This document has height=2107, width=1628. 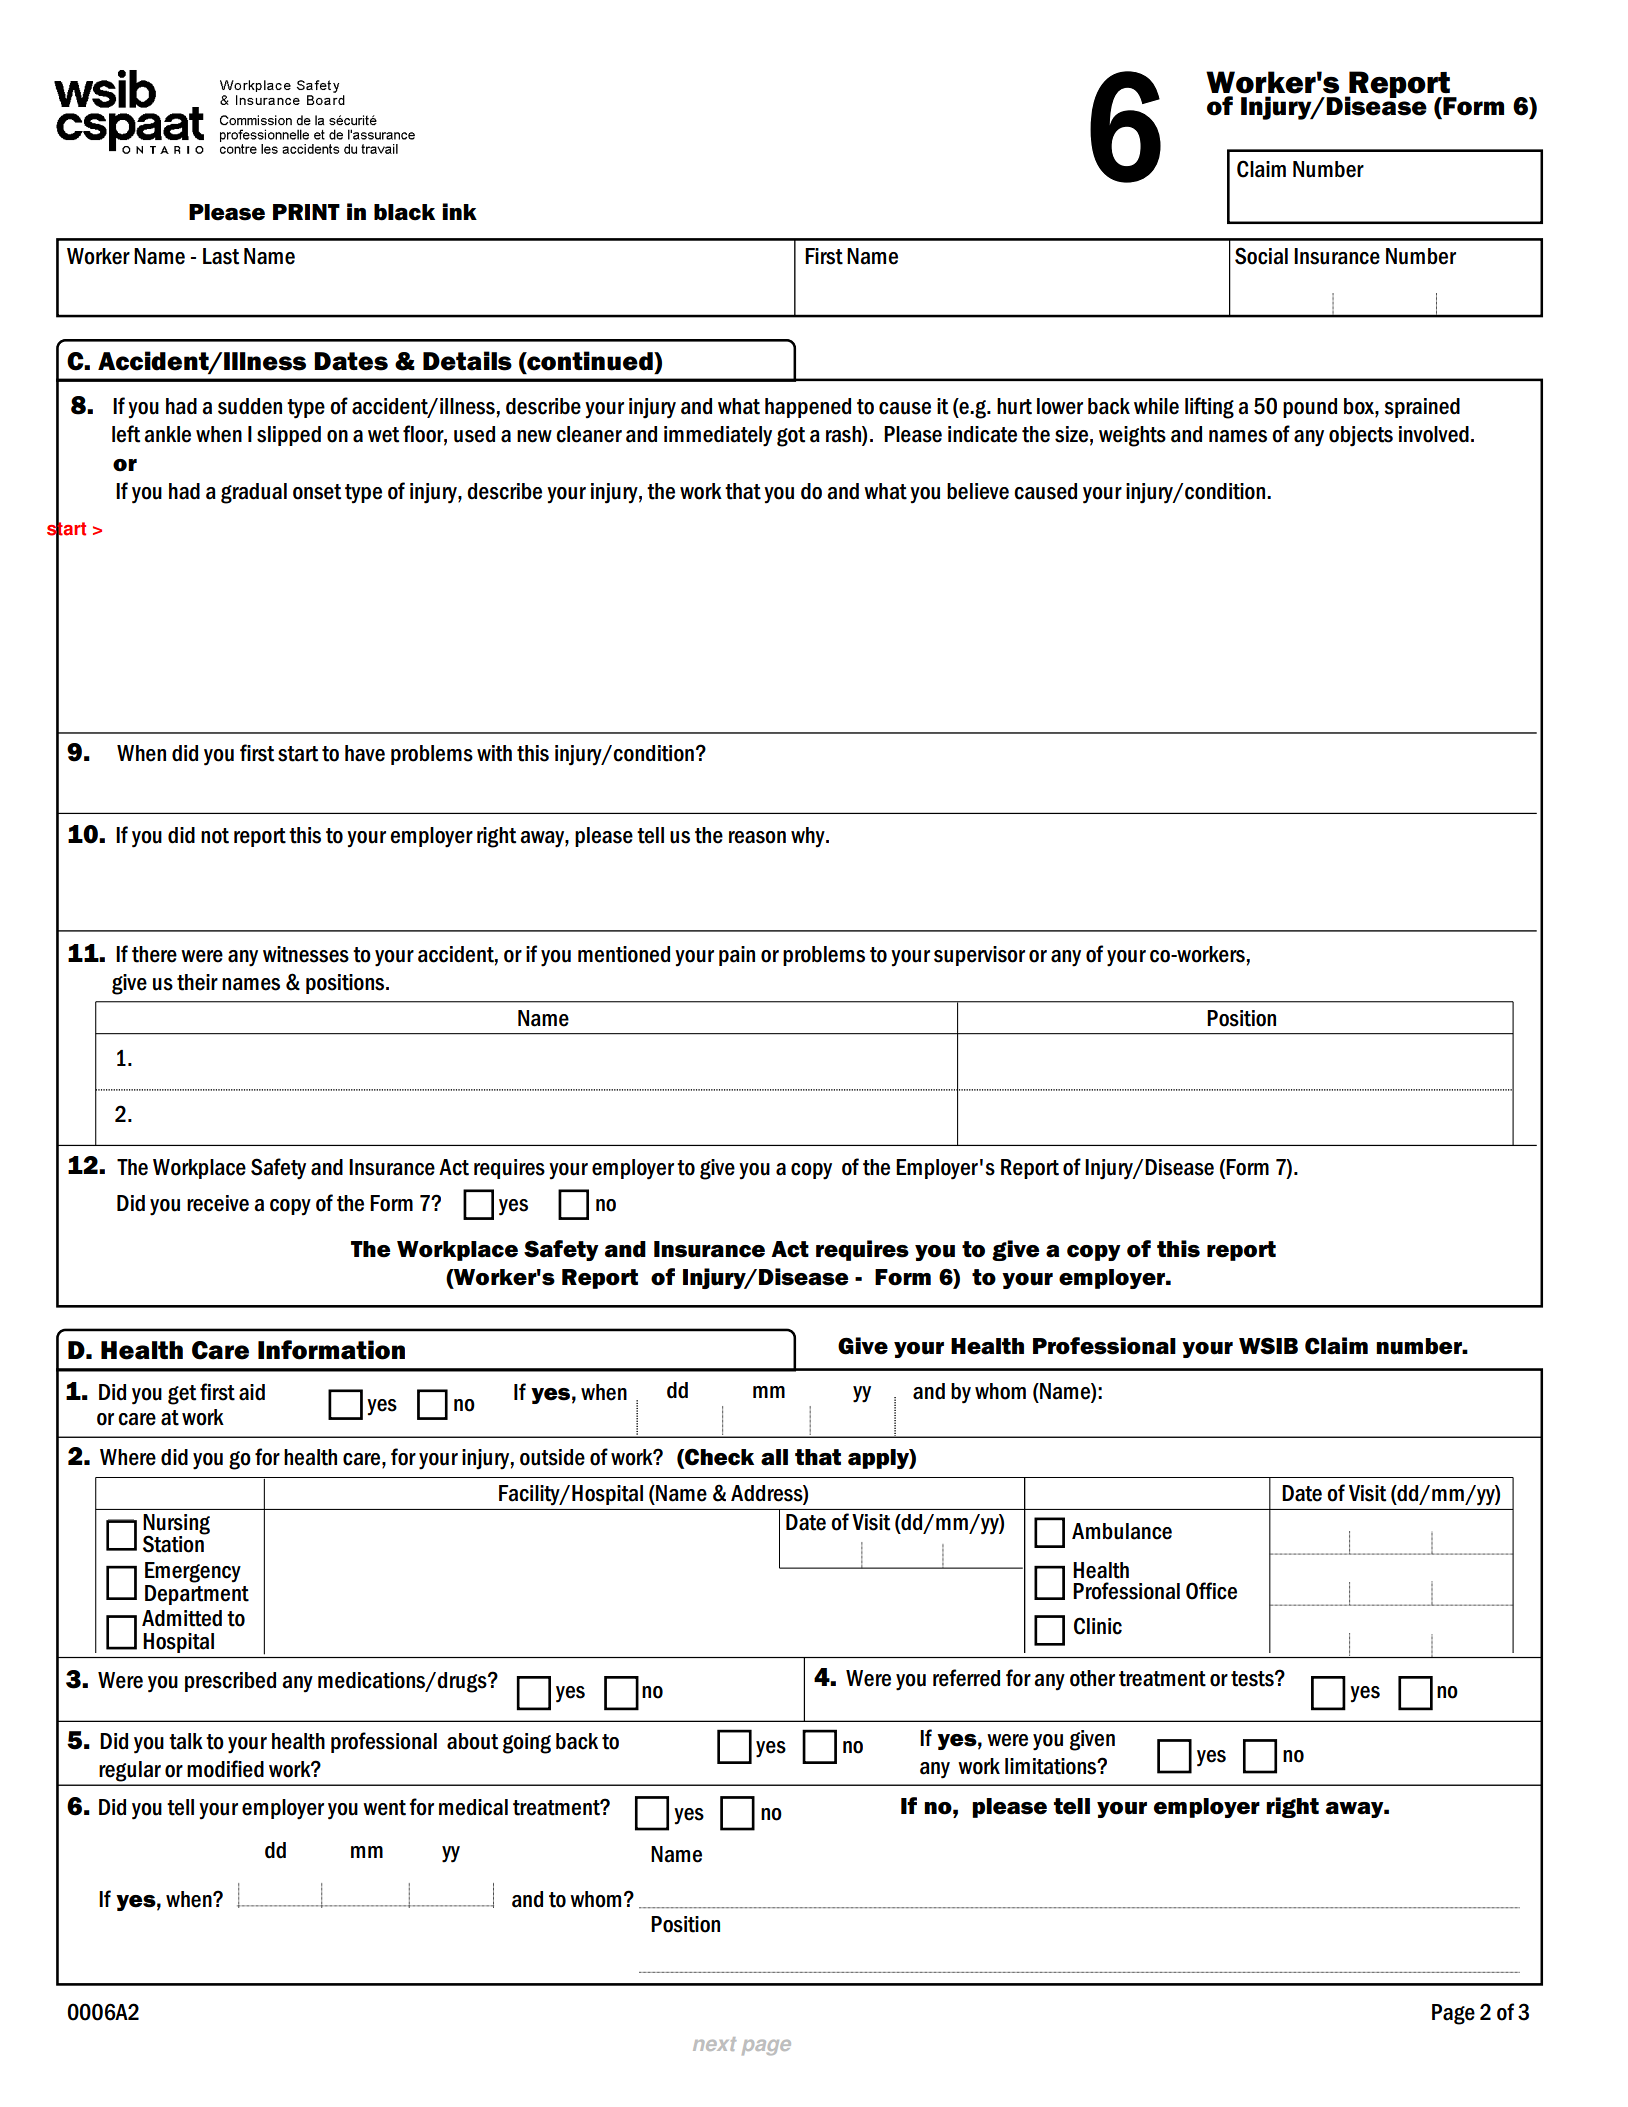 I want to click on receive, so click(x=218, y=1203).
